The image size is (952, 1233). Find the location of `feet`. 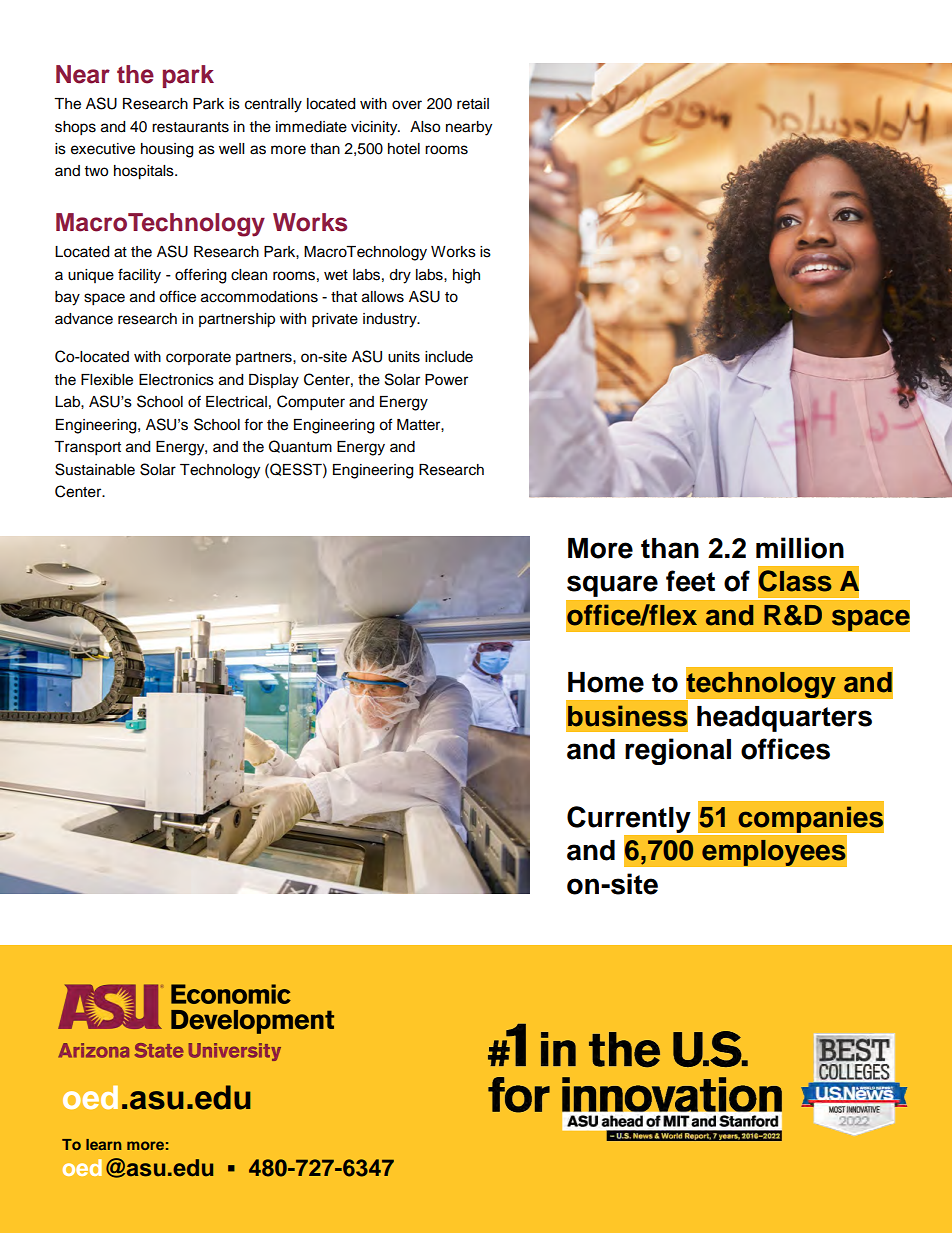

feet is located at coordinates (690, 581).
